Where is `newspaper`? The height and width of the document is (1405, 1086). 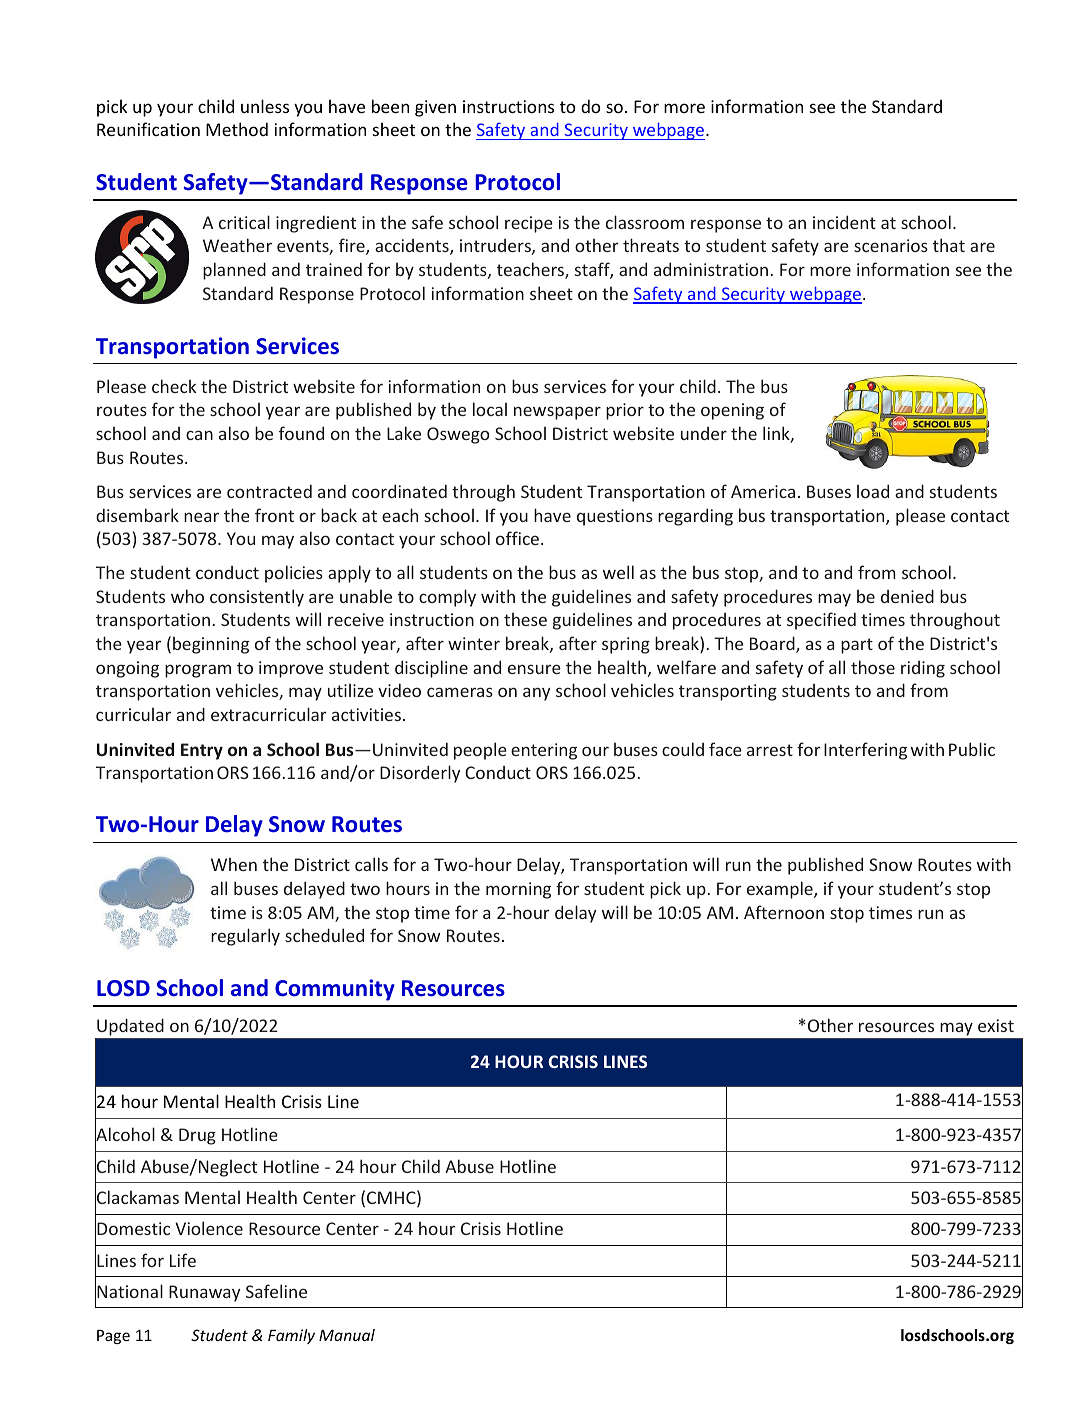 newspaper is located at coordinates (557, 413).
